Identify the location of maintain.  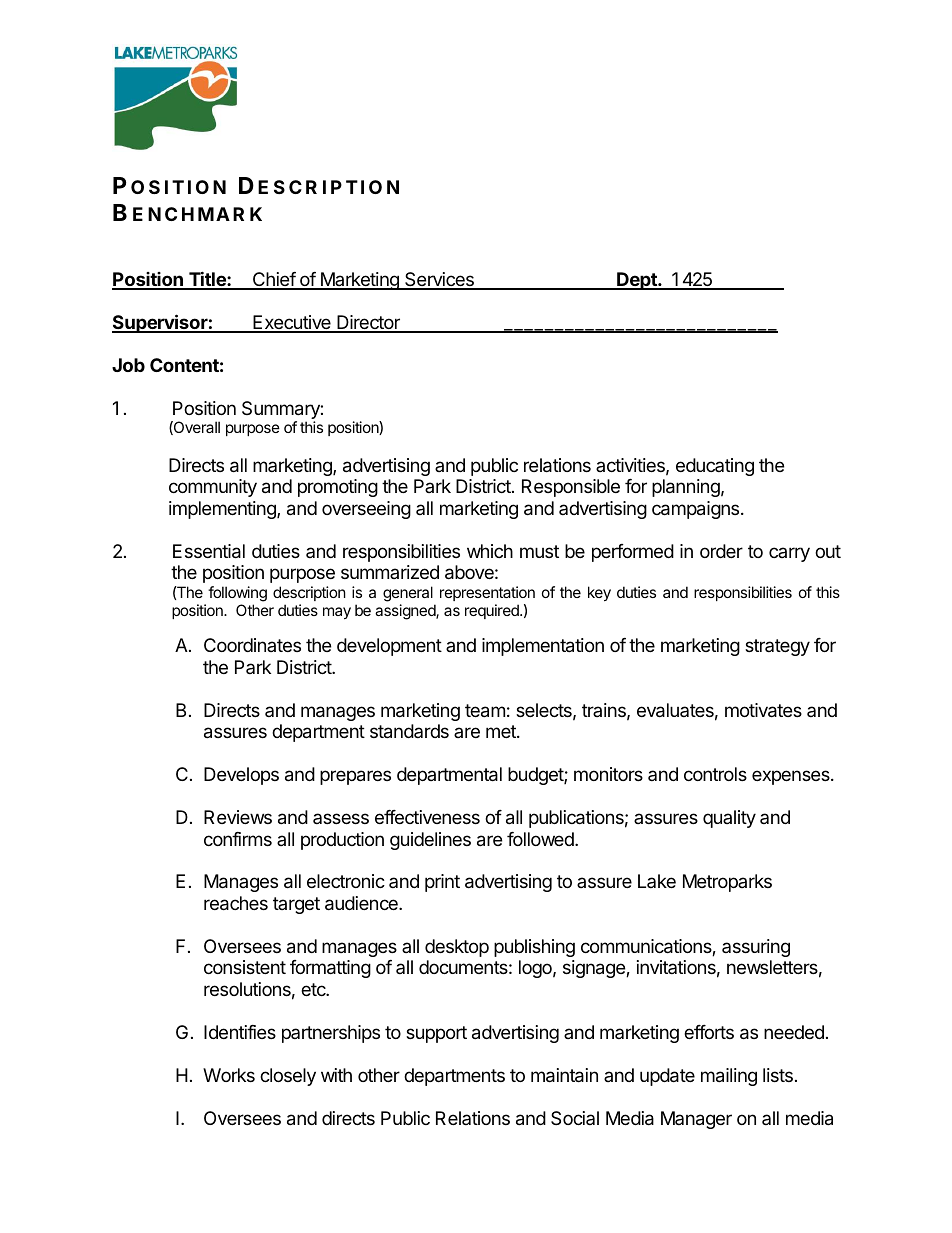
(564, 1075).
